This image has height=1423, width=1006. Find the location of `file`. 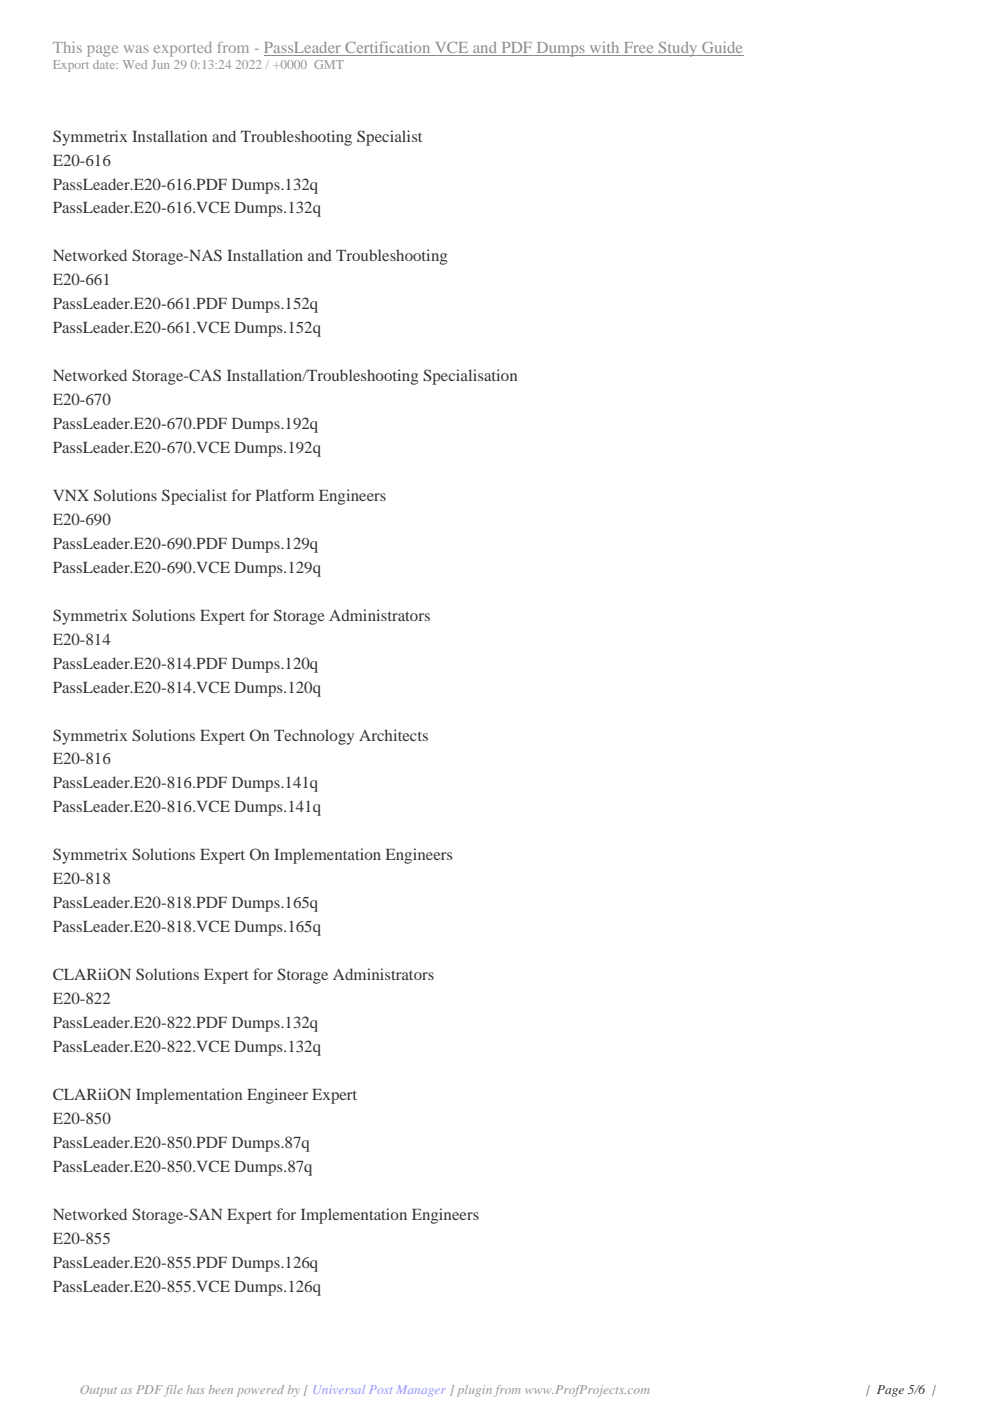

file is located at coordinates (173, 1391).
